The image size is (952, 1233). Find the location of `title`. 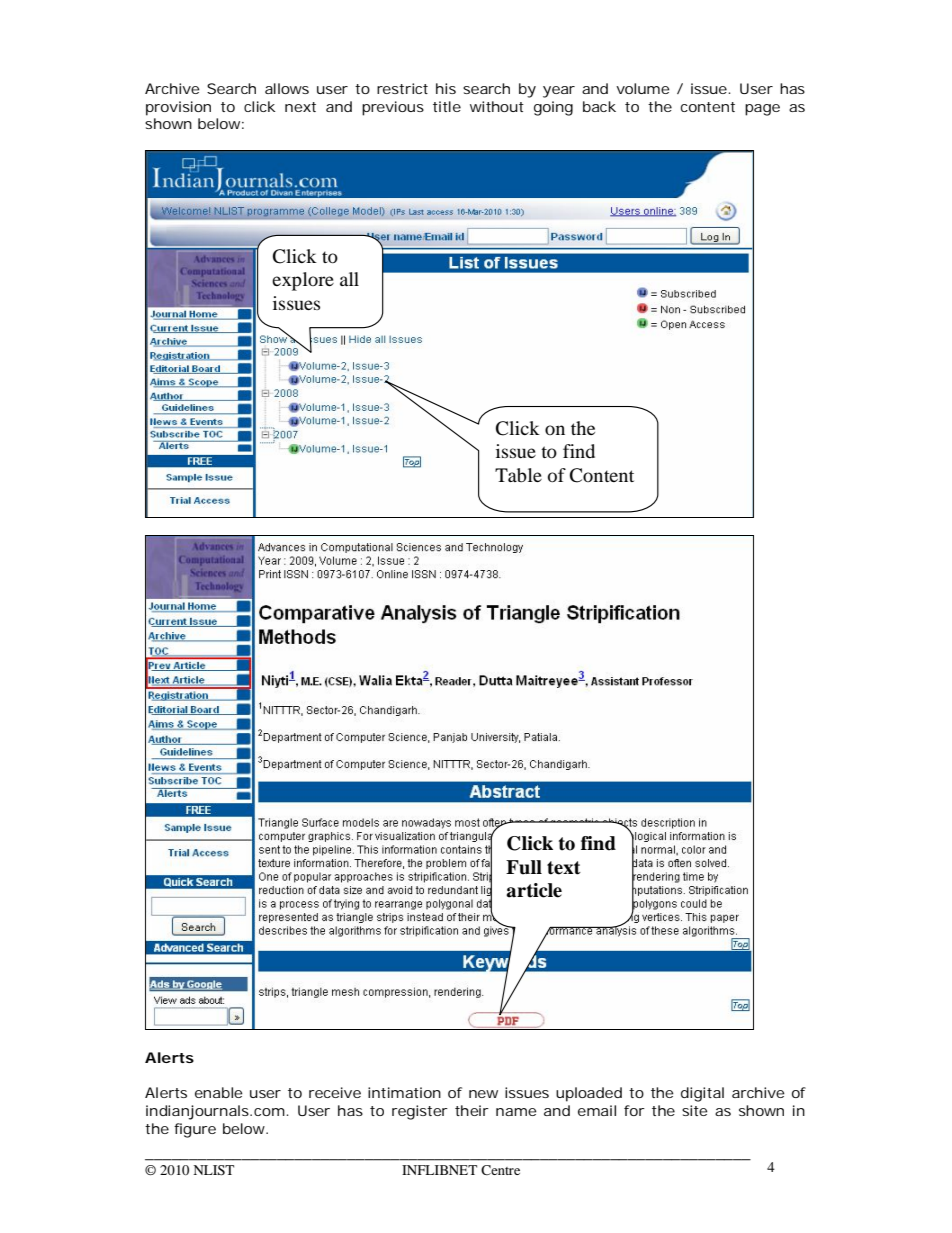

title is located at coordinates (447, 106).
